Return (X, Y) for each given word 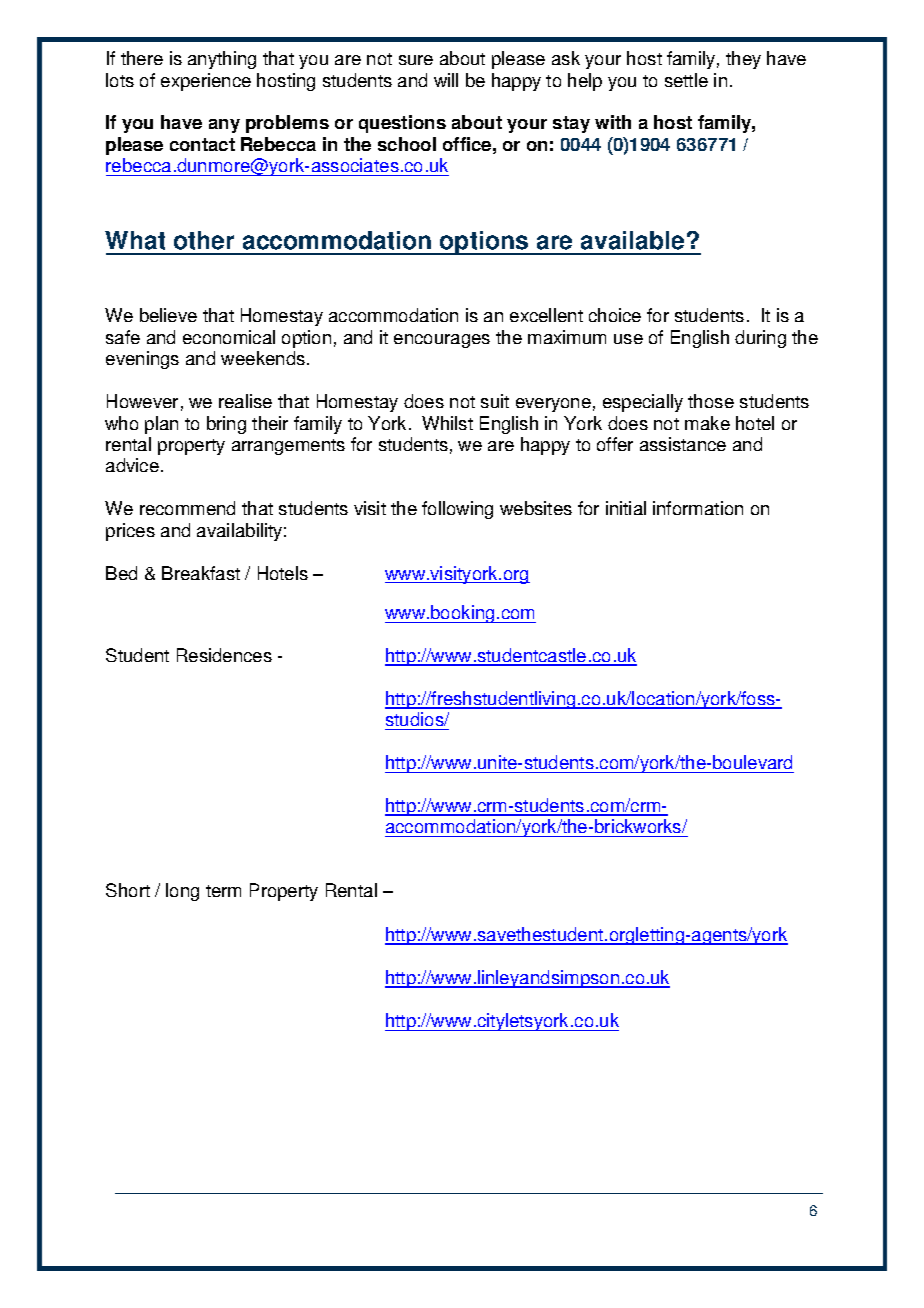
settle (686, 80)
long (182, 892)
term (223, 891)
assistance (683, 444)
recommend (187, 508)
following (457, 510)
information (698, 508)
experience (206, 82)
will (446, 80)
